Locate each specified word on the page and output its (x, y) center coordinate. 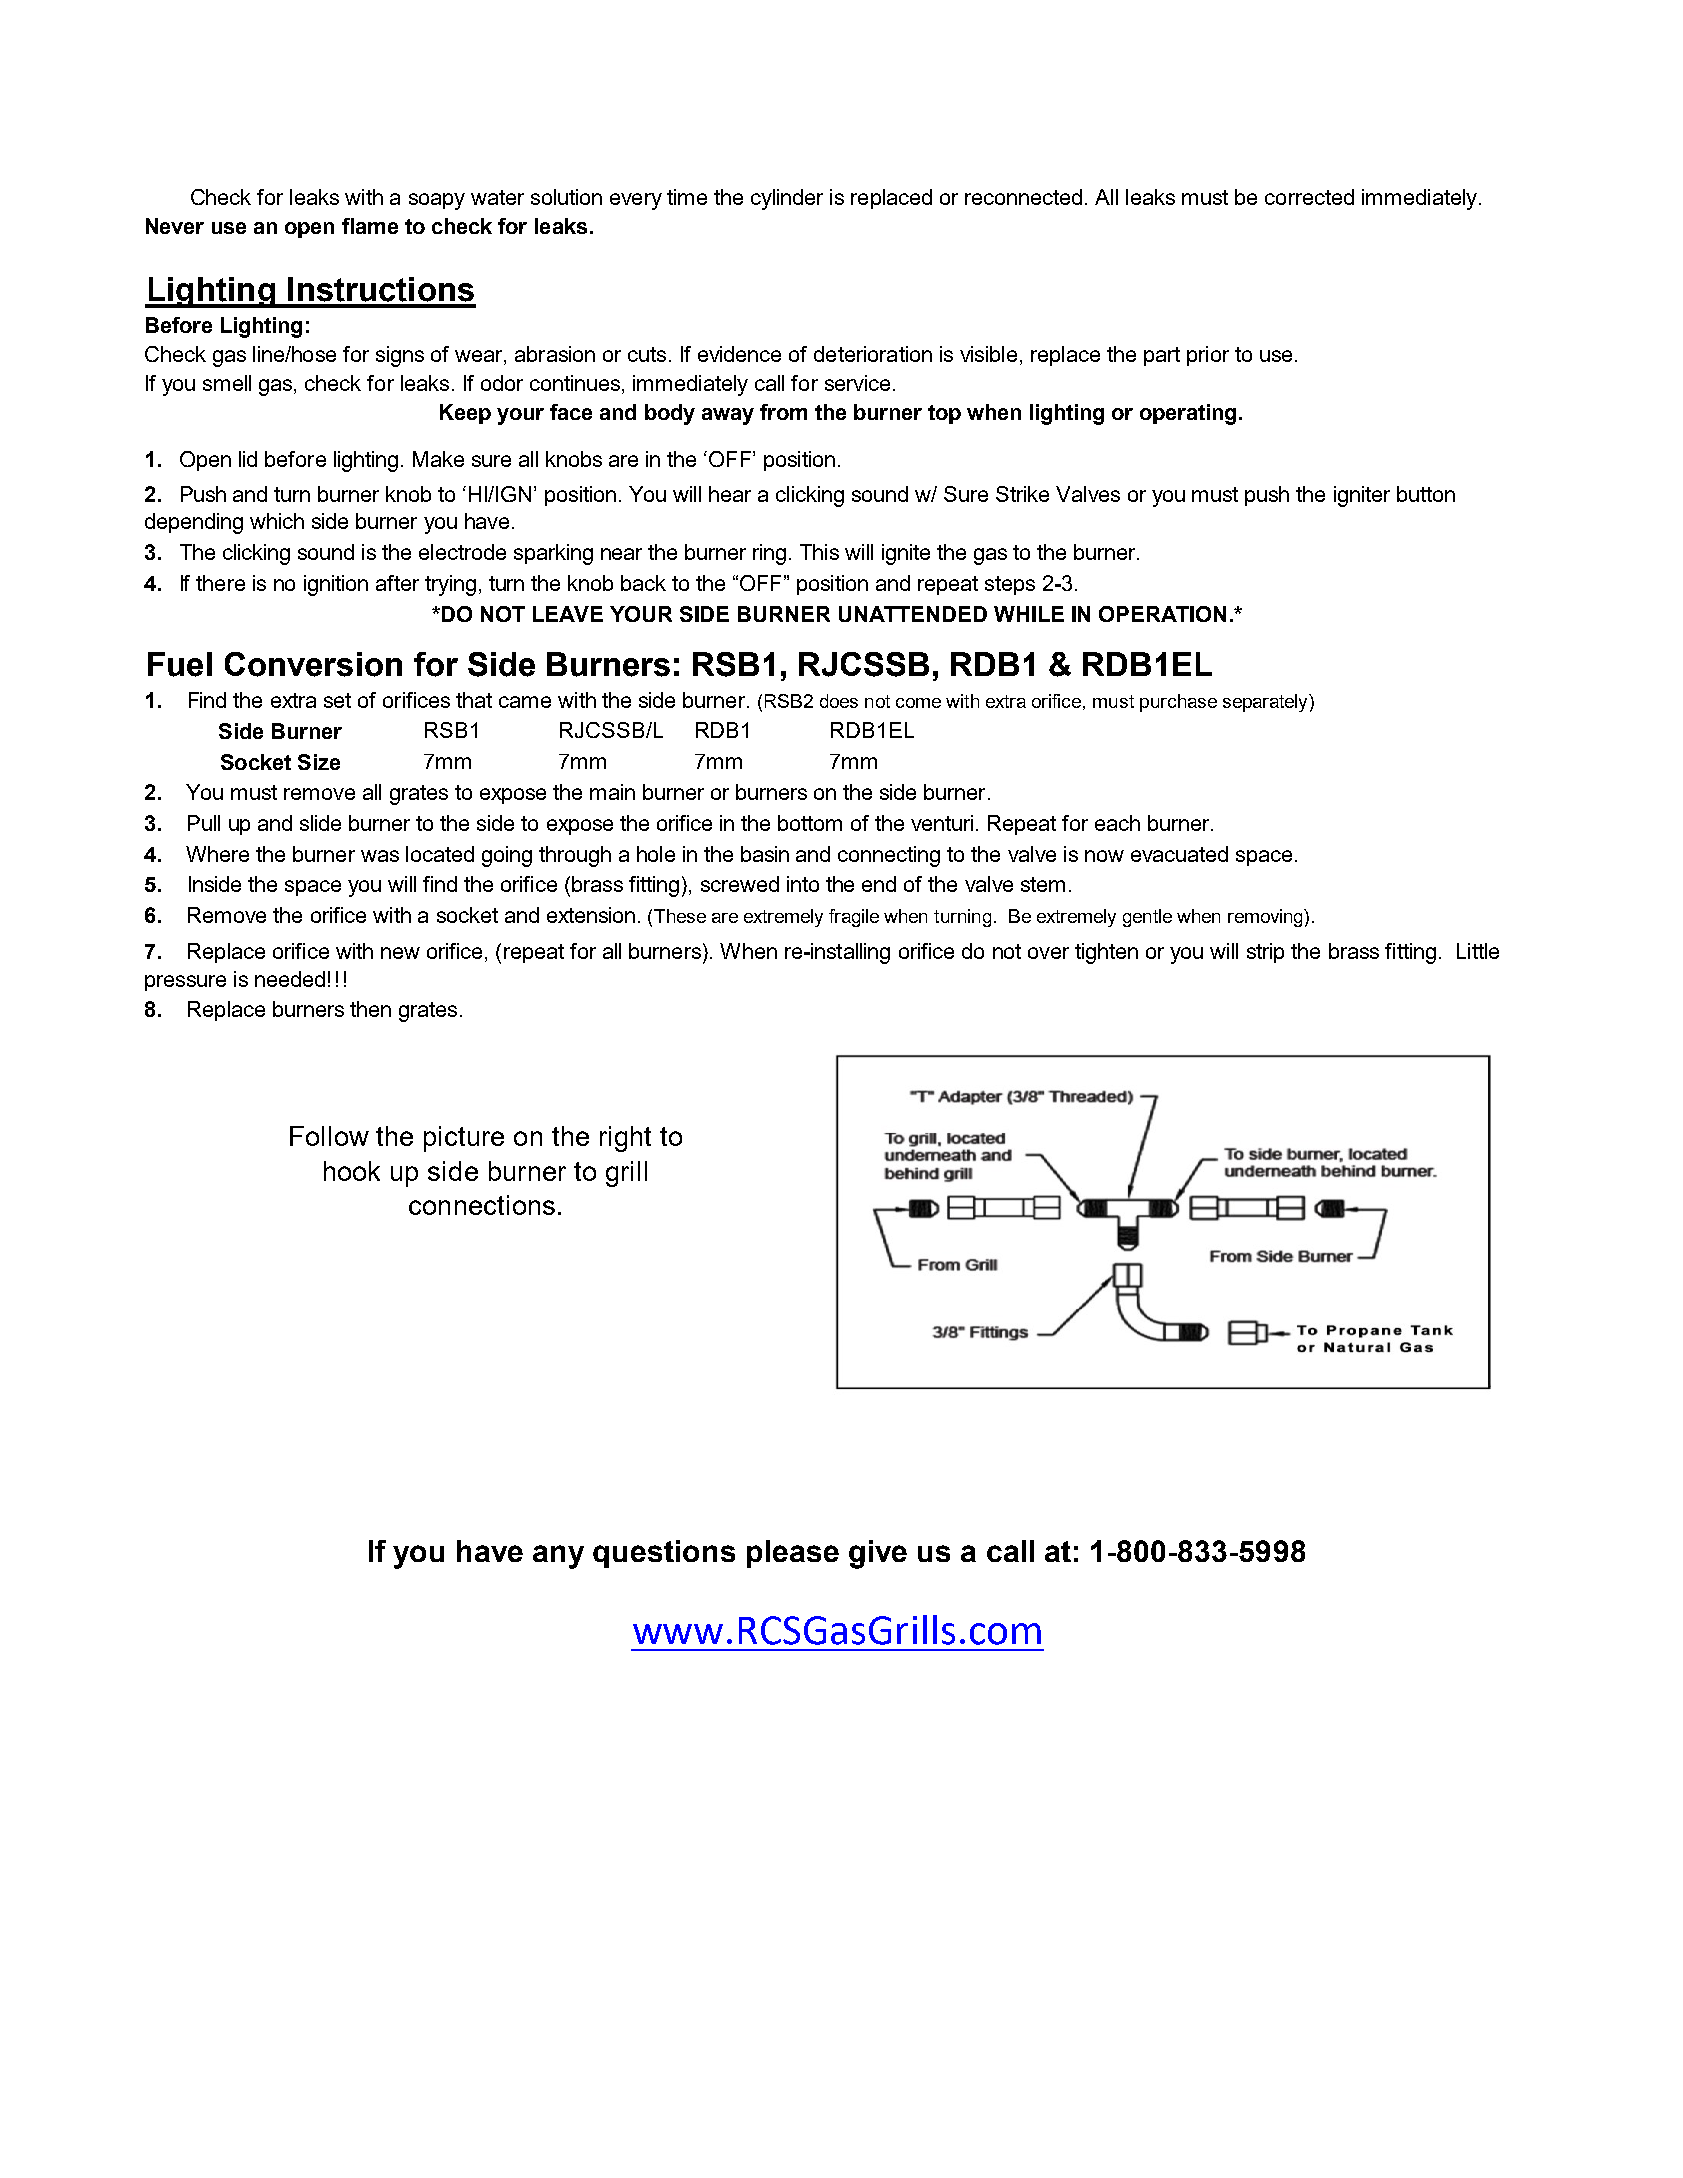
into (803, 884)
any (558, 1557)
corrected (1309, 197)
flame (370, 226)
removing (1266, 918)
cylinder (787, 199)
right (625, 1139)
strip (1265, 953)
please (793, 1554)
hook (352, 1171)
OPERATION (1162, 614)
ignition (336, 585)
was (380, 856)
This (819, 552)
